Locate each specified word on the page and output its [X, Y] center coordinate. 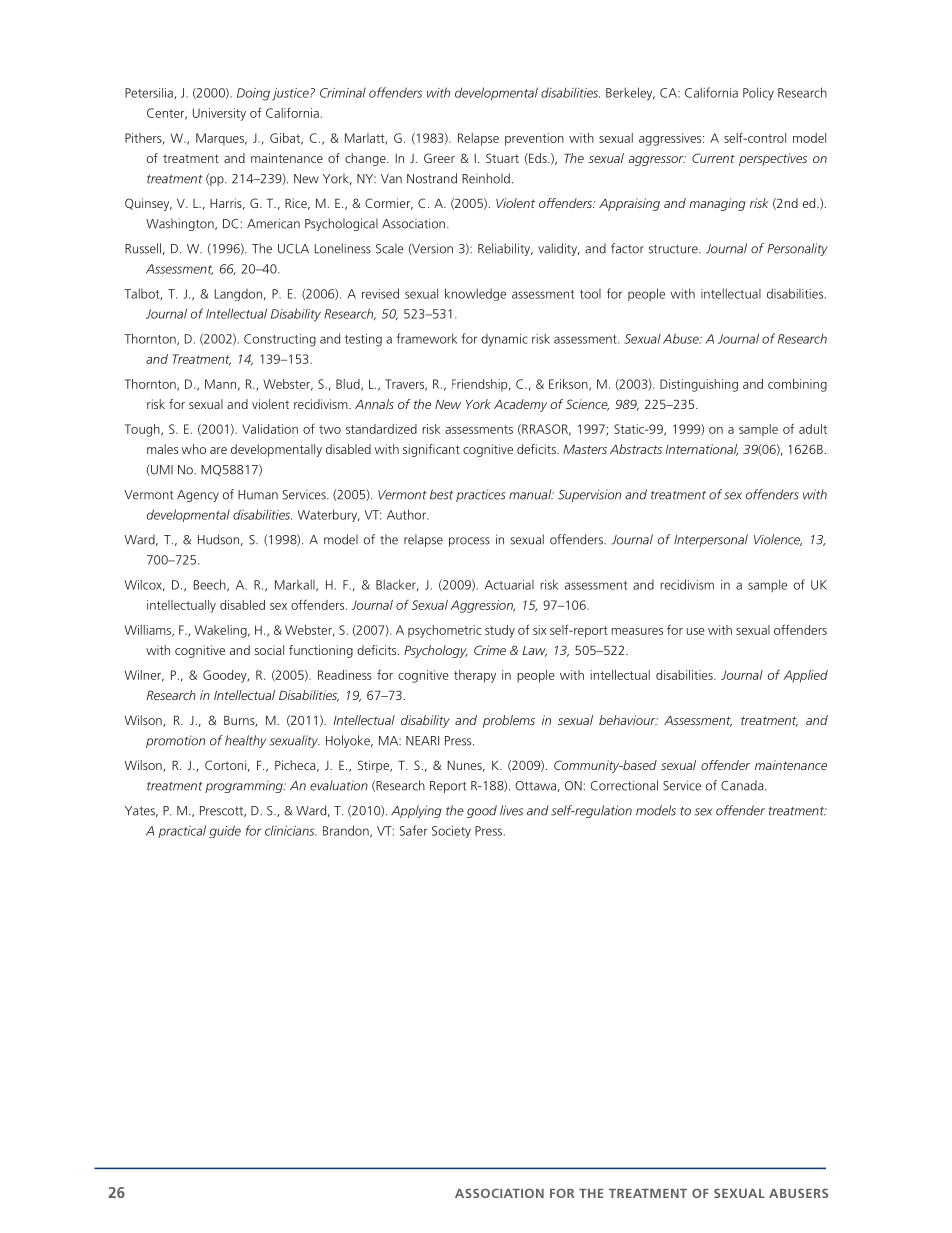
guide [225, 831]
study [500, 631]
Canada [743, 785]
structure [674, 249]
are [218, 450]
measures [637, 631]
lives [511, 810]
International [701, 450]
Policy [758, 94]
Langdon [238, 295]
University [219, 114]
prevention [534, 139]
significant [431, 450]
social [269, 650]
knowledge [475, 294]
